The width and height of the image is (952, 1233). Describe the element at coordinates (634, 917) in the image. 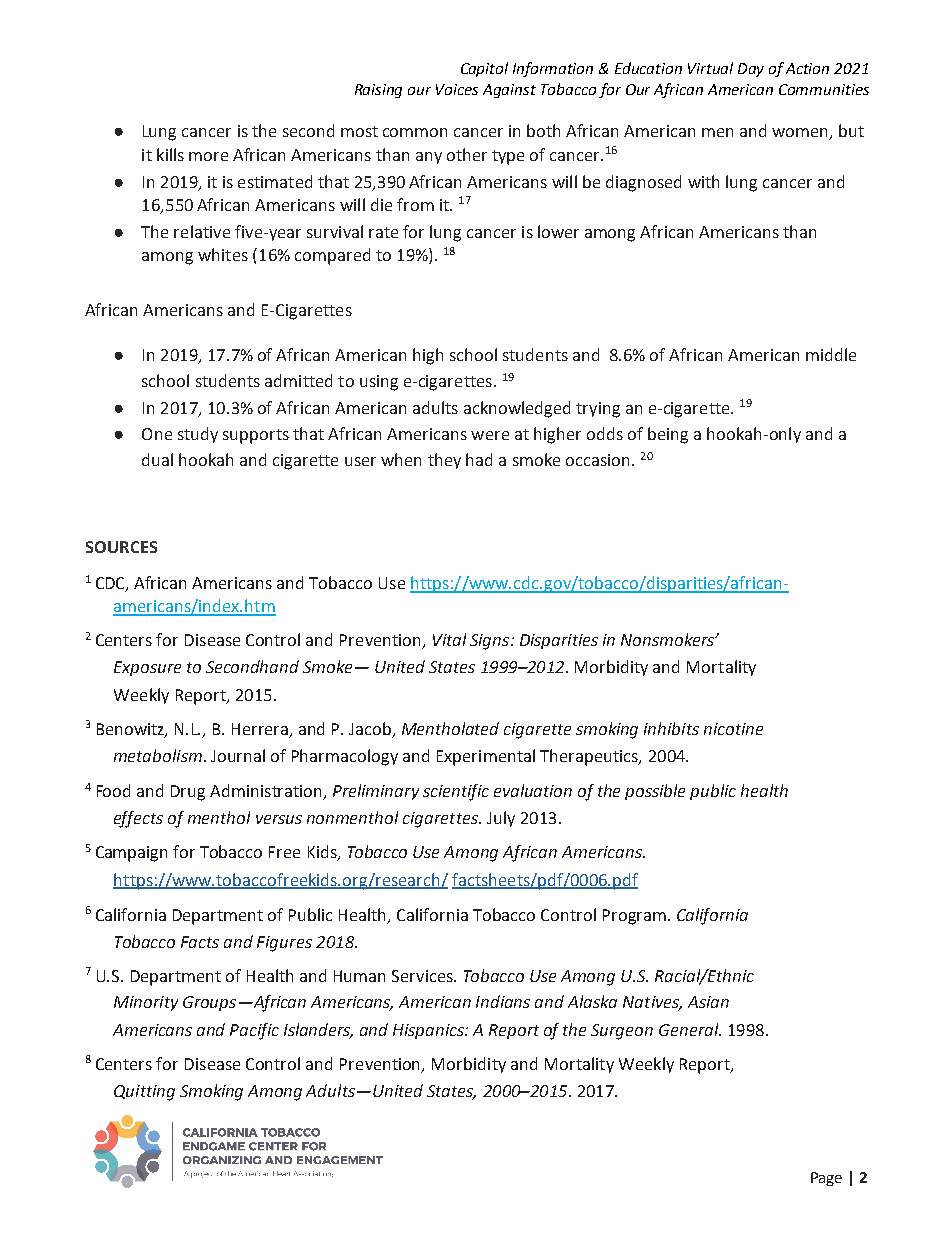

I see `Program` at that location.
